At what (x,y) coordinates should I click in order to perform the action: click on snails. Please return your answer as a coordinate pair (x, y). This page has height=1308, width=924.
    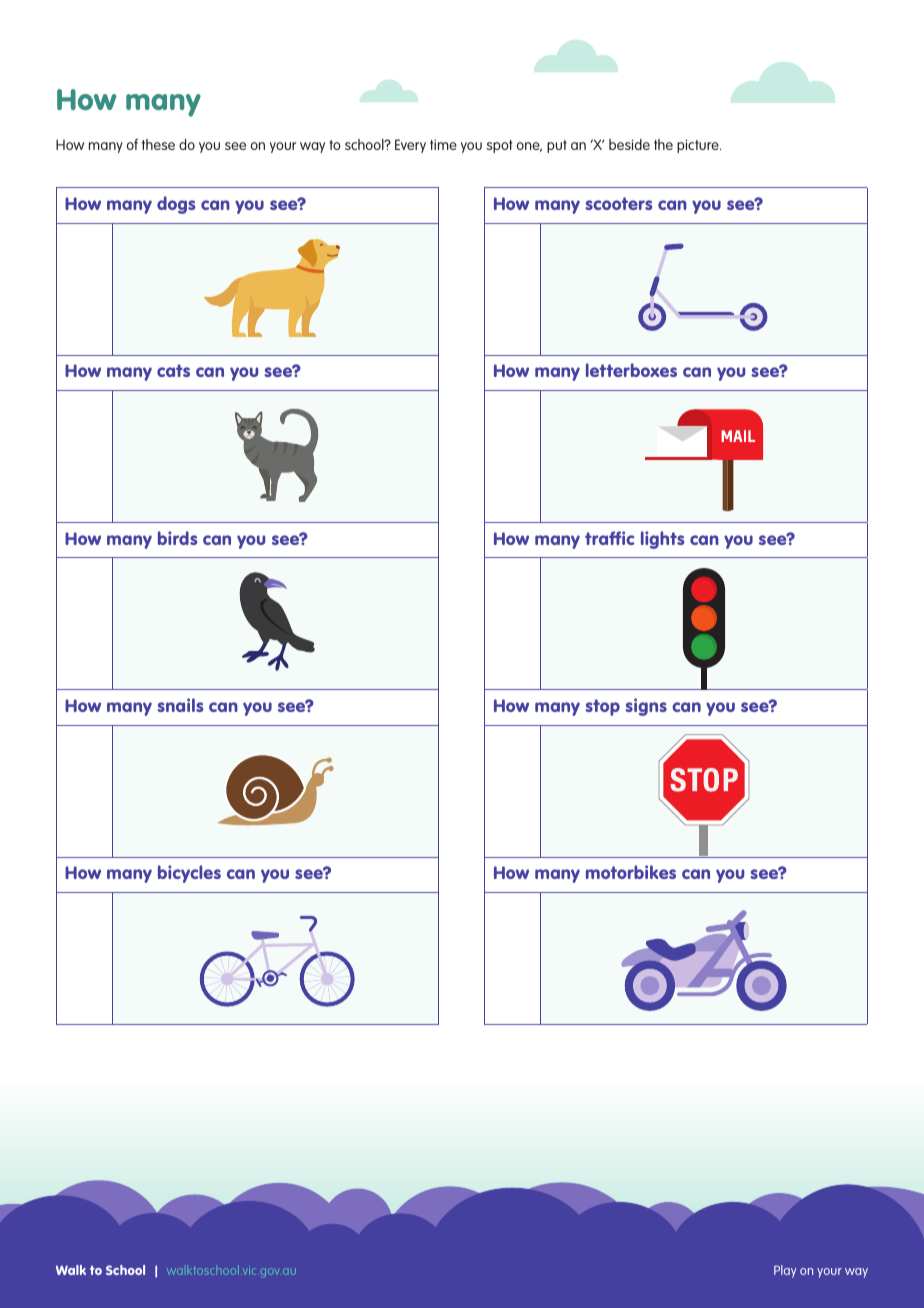
    Looking at the image, I should click on (180, 705).
